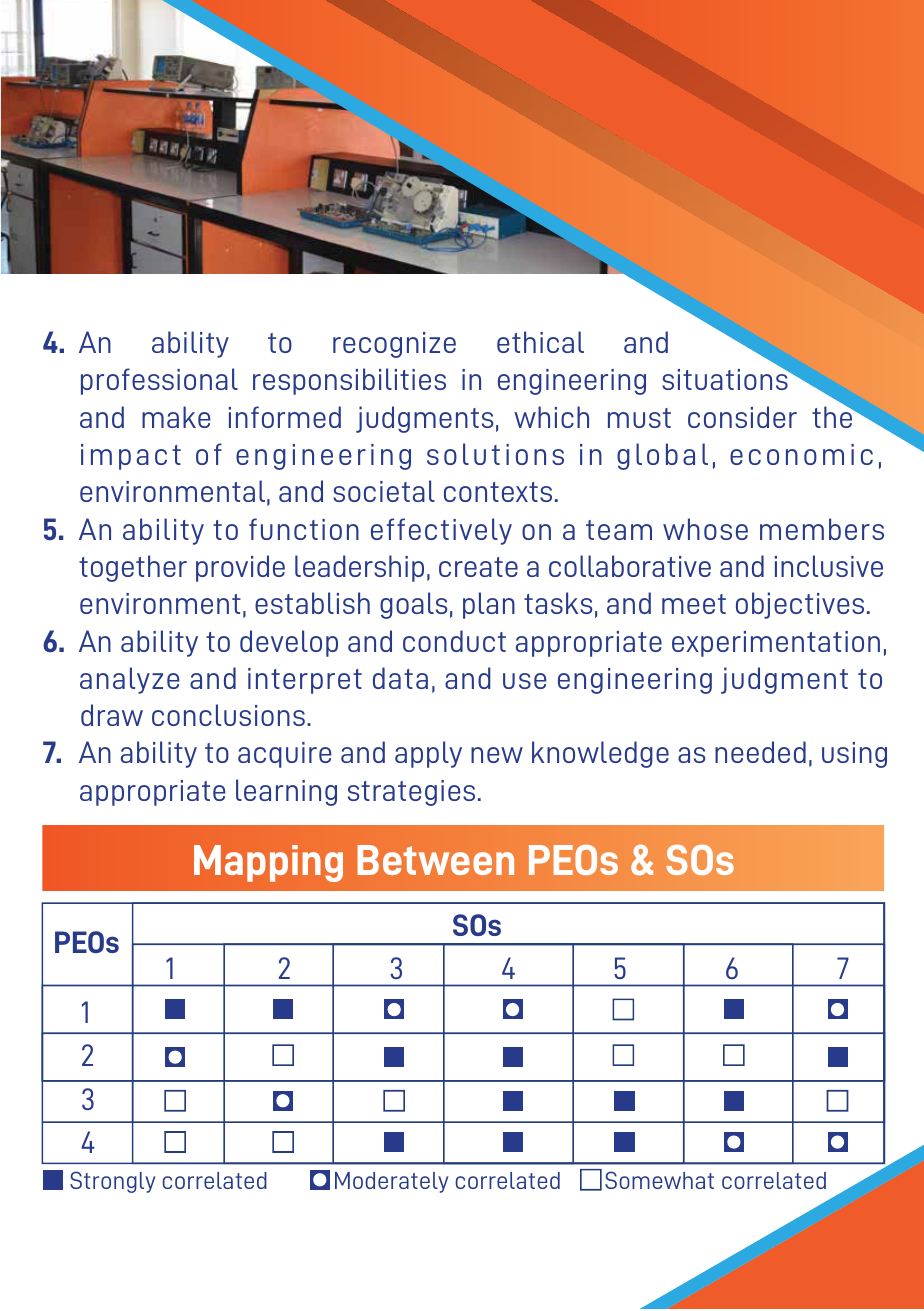 The height and width of the document is (1311, 924). What do you see at coordinates (742, 417) in the document?
I see `consider` at bounding box center [742, 417].
